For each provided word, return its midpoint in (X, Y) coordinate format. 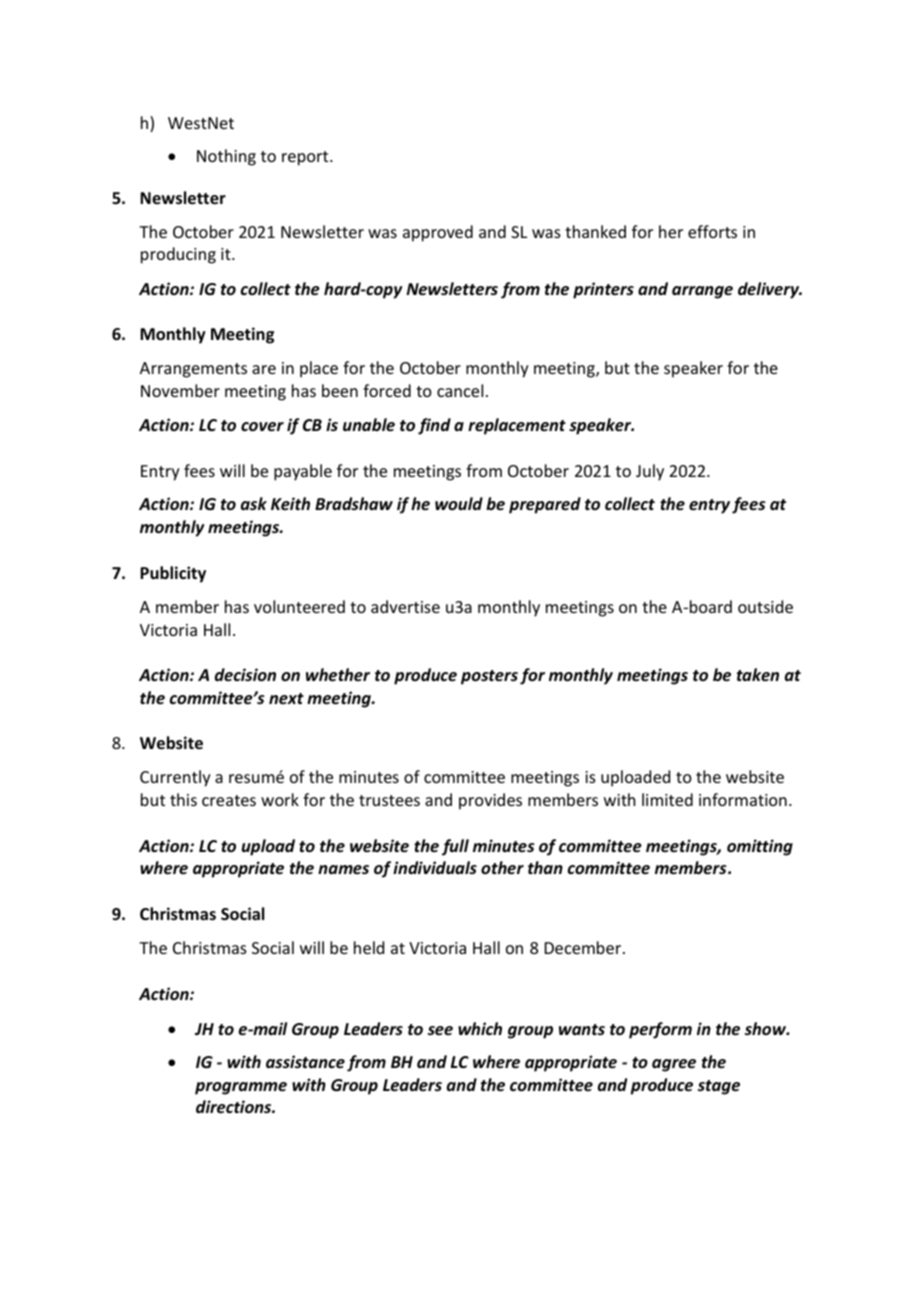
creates (229, 800)
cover (262, 427)
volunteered (299, 606)
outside (765, 606)
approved (438, 233)
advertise (405, 606)
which (480, 1028)
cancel (460, 390)
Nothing (226, 157)
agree (674, 1065)
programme (241, 1088)
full (455, 847)
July (650, 472)
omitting (760, 847)
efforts (712, 231)
